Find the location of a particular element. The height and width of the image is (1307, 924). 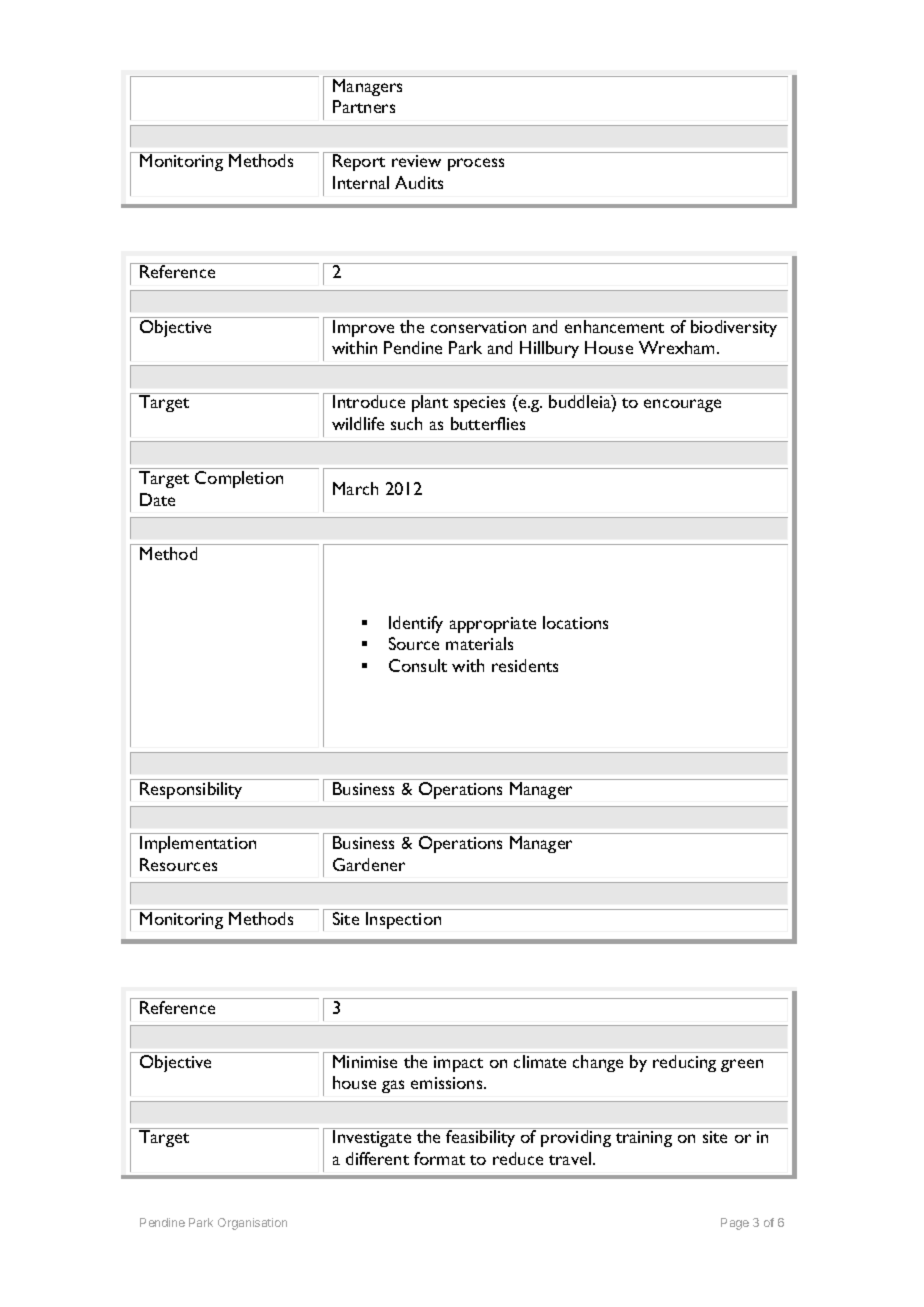

Internal is located at coordinates (361, 182).
